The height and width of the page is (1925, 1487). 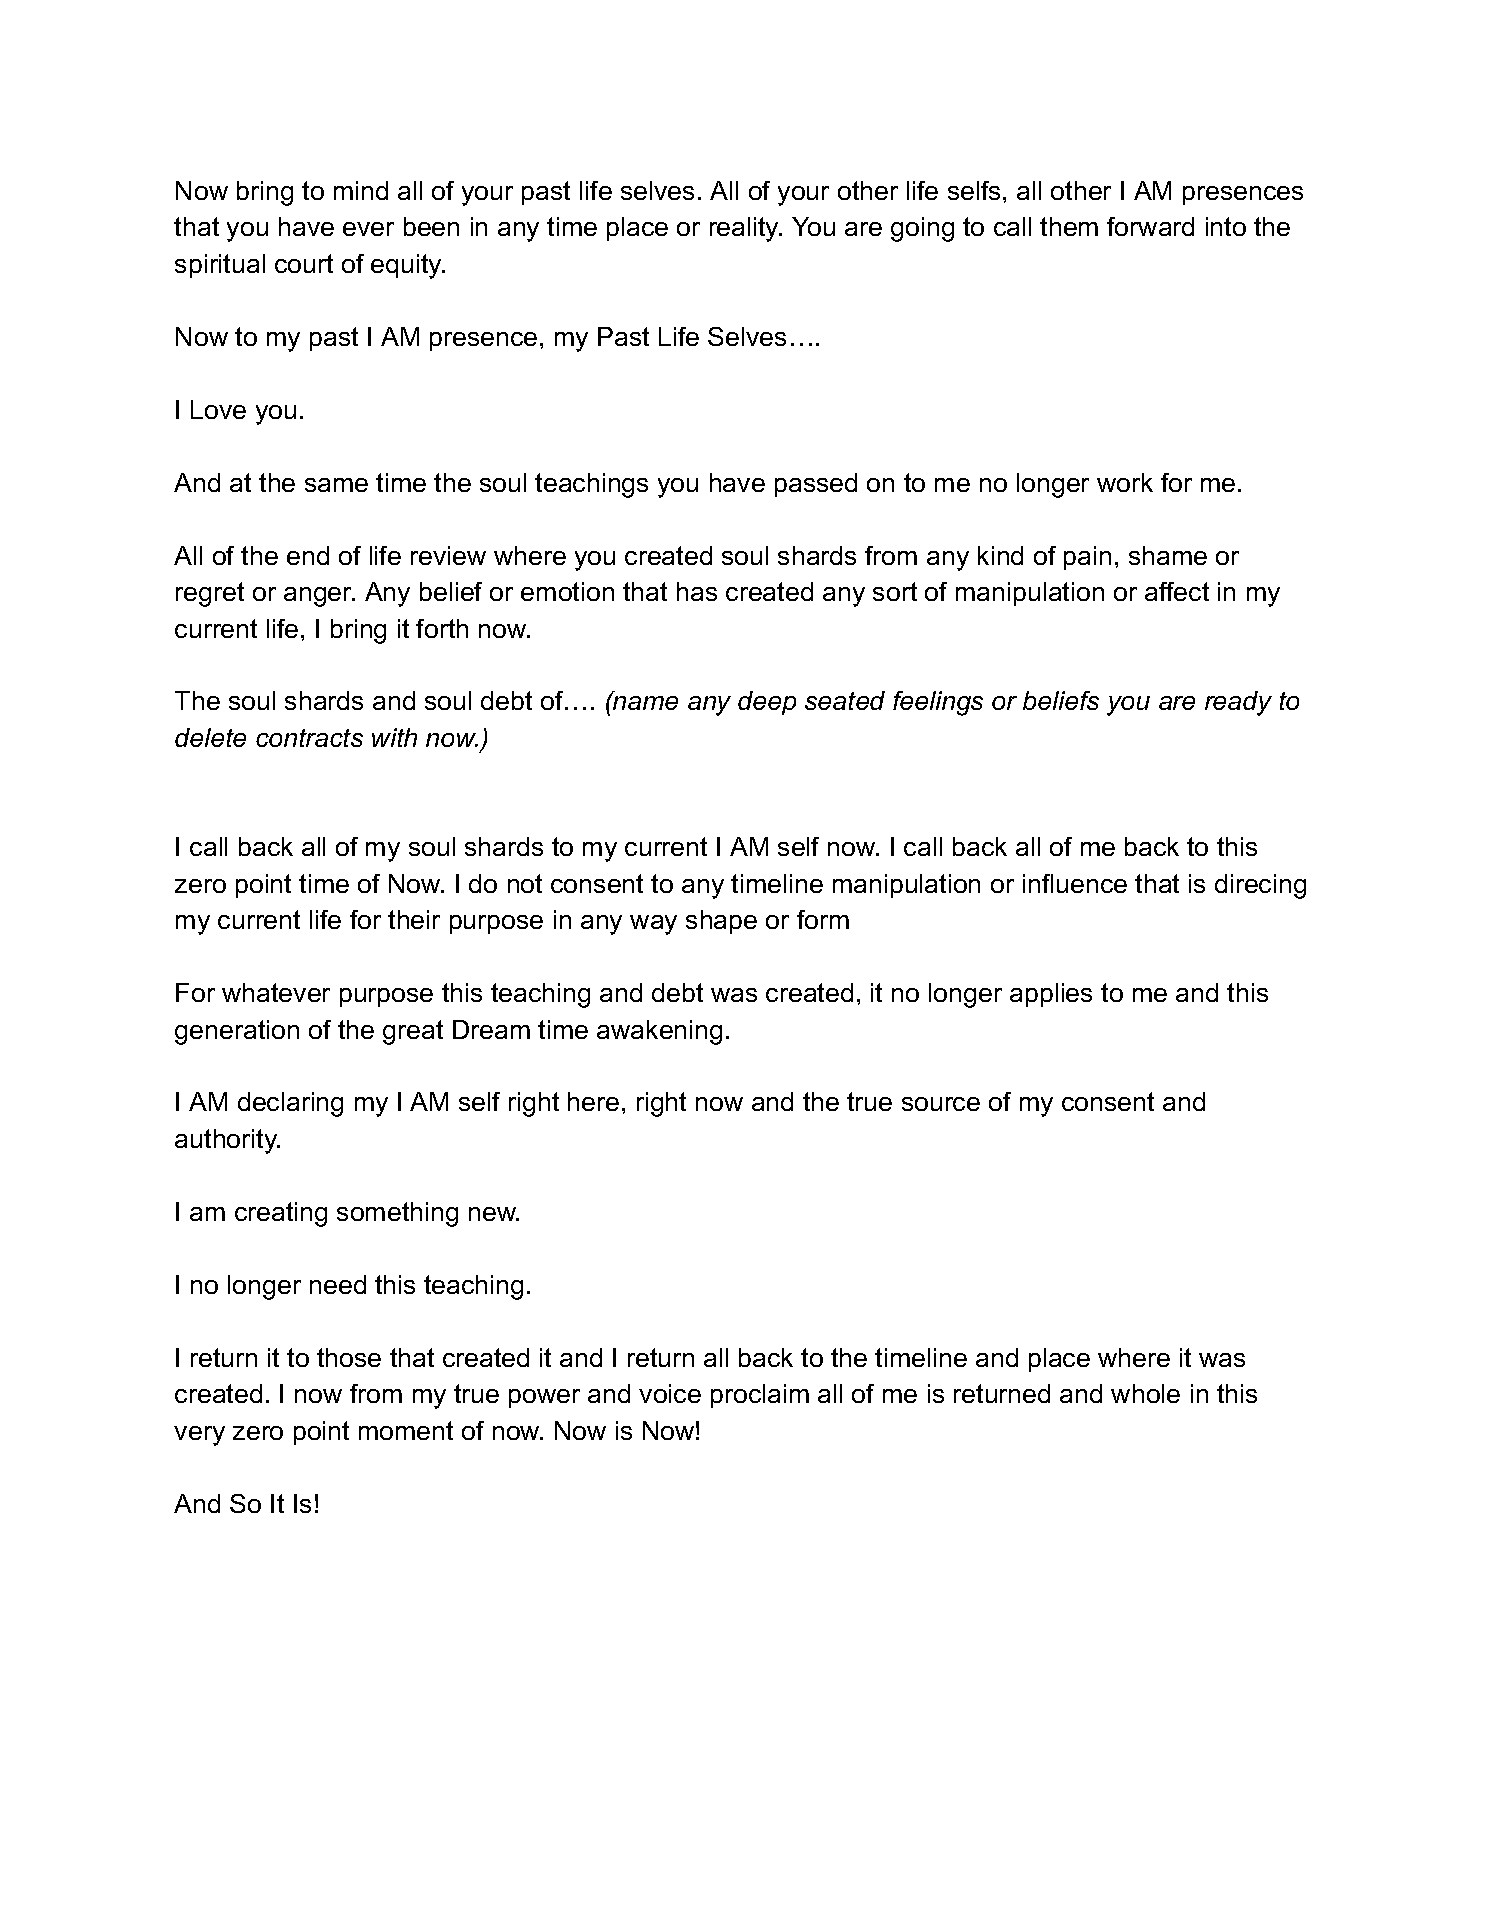 What do you see at coordinates (760, 1396) in the page?
I see `proclaim` at bounding box center [760, 1396].
